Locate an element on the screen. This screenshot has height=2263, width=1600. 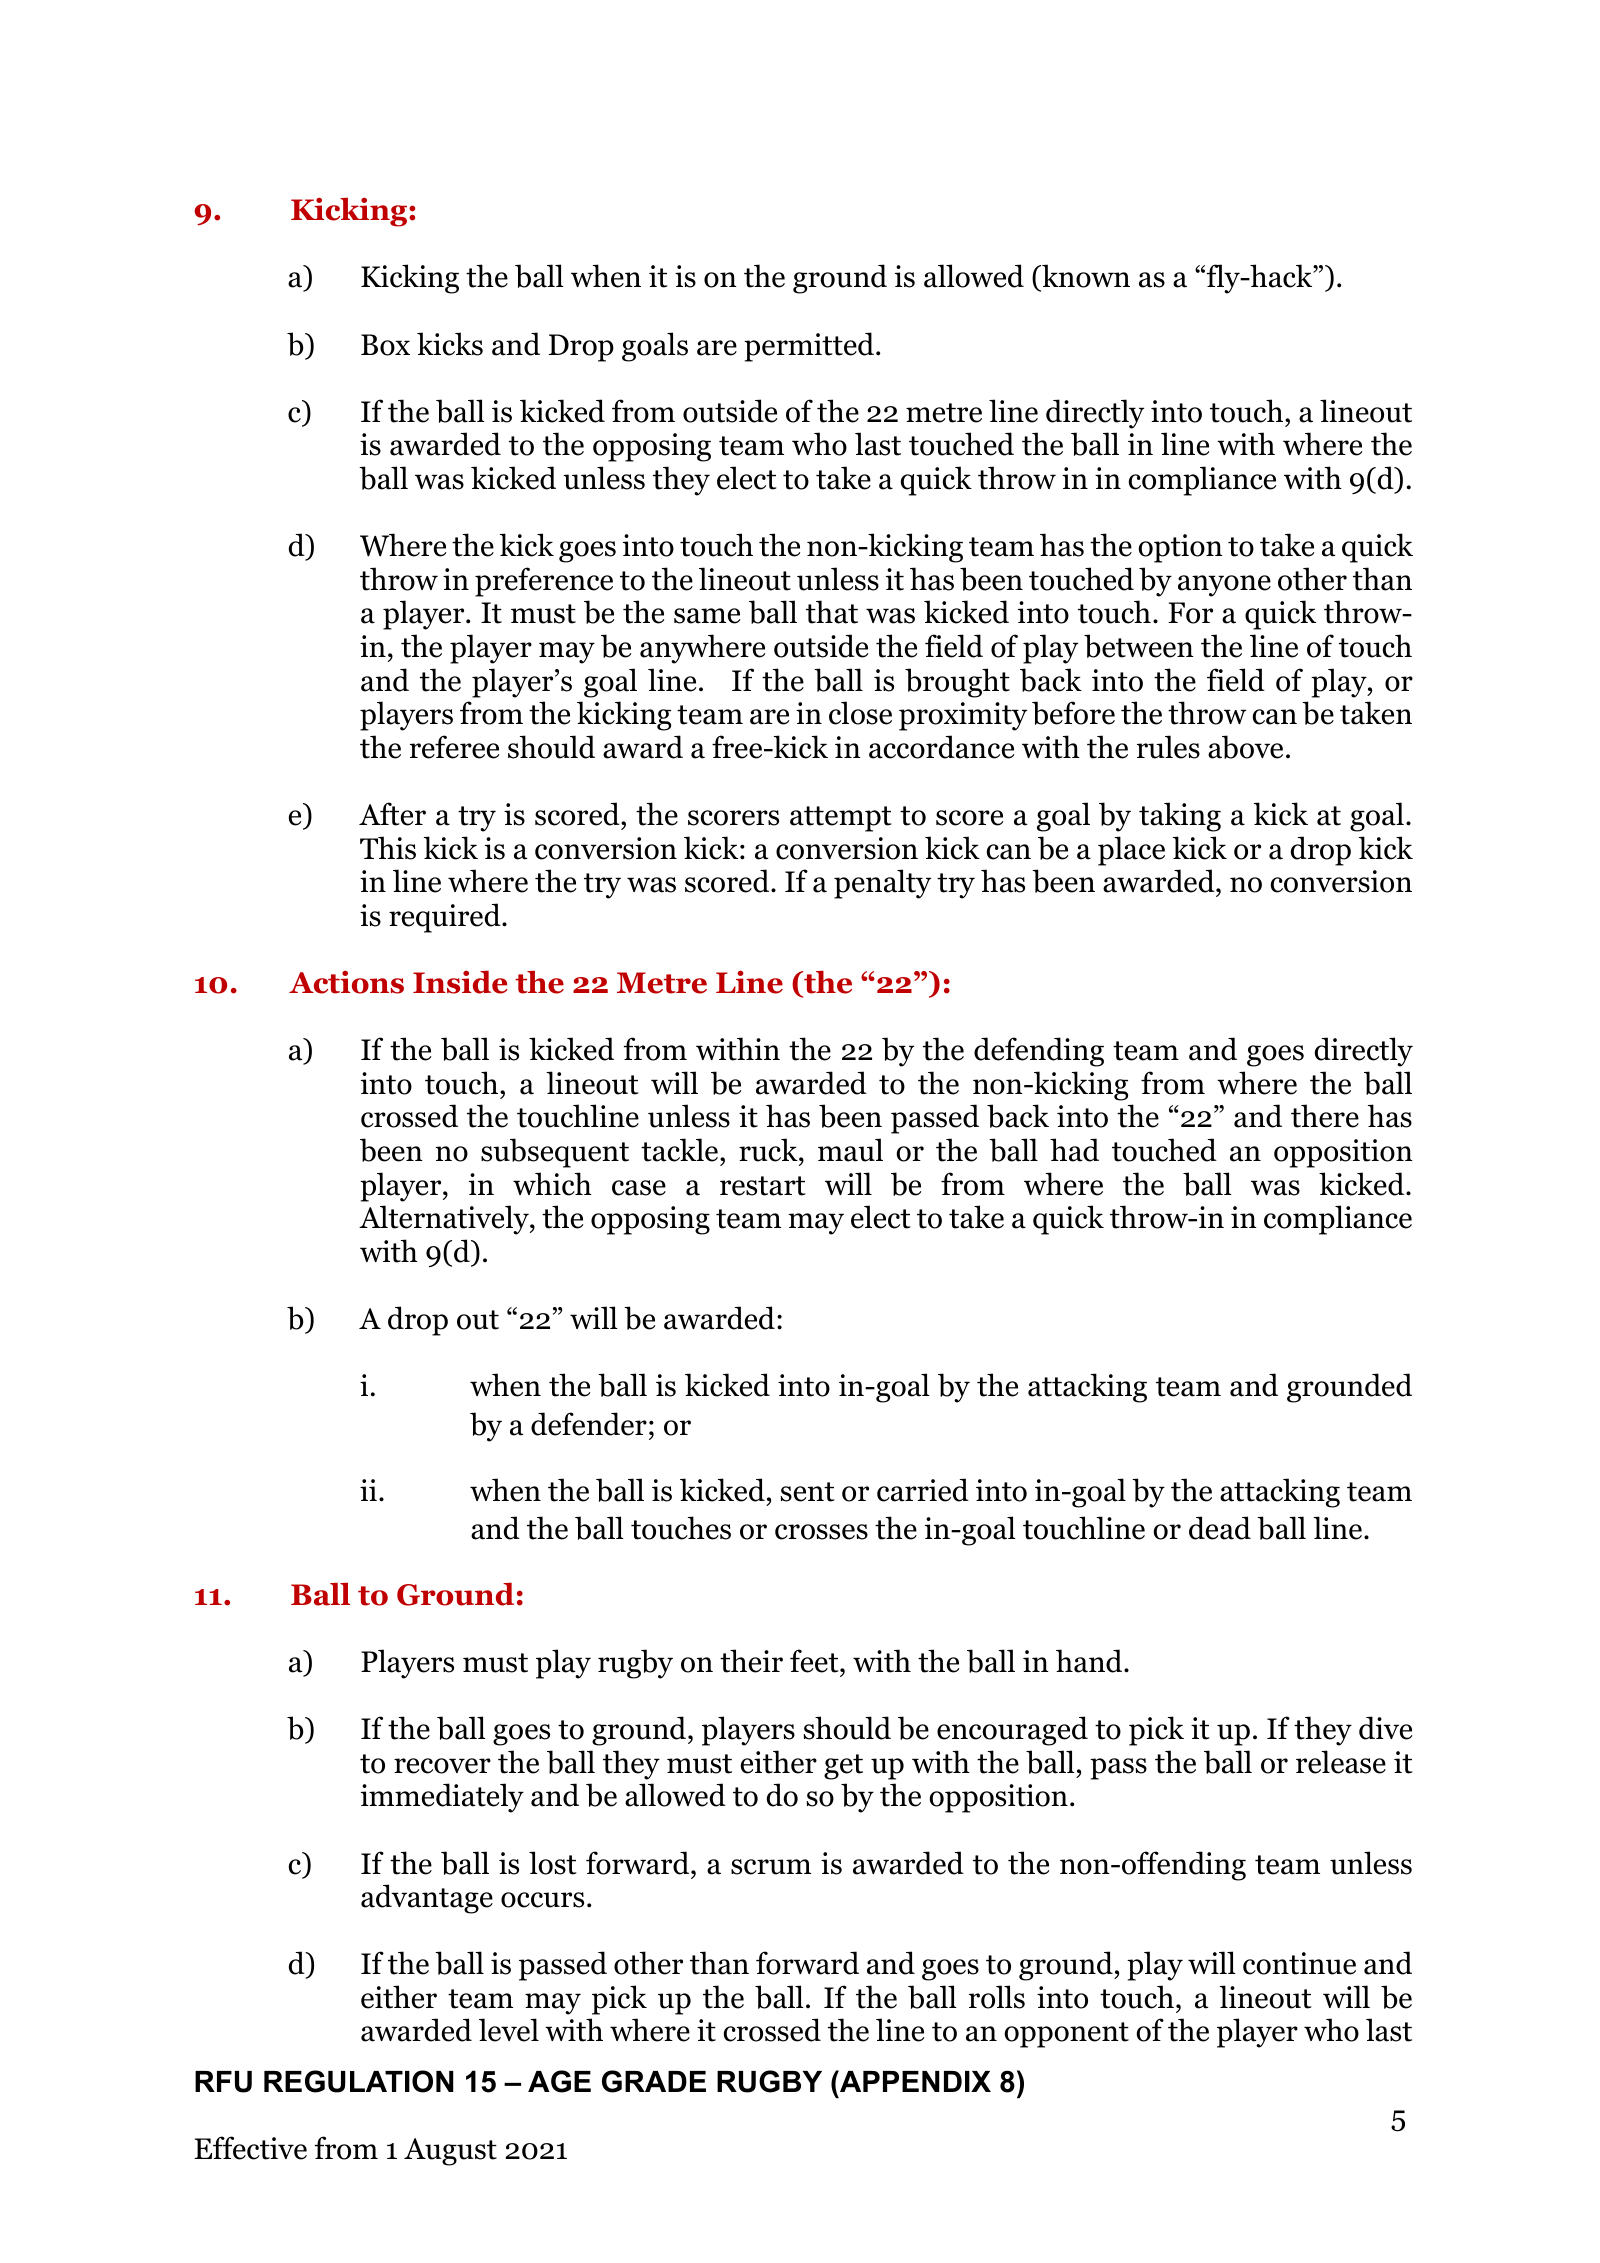
REGULATION is located at coordinates (359, 2081).
